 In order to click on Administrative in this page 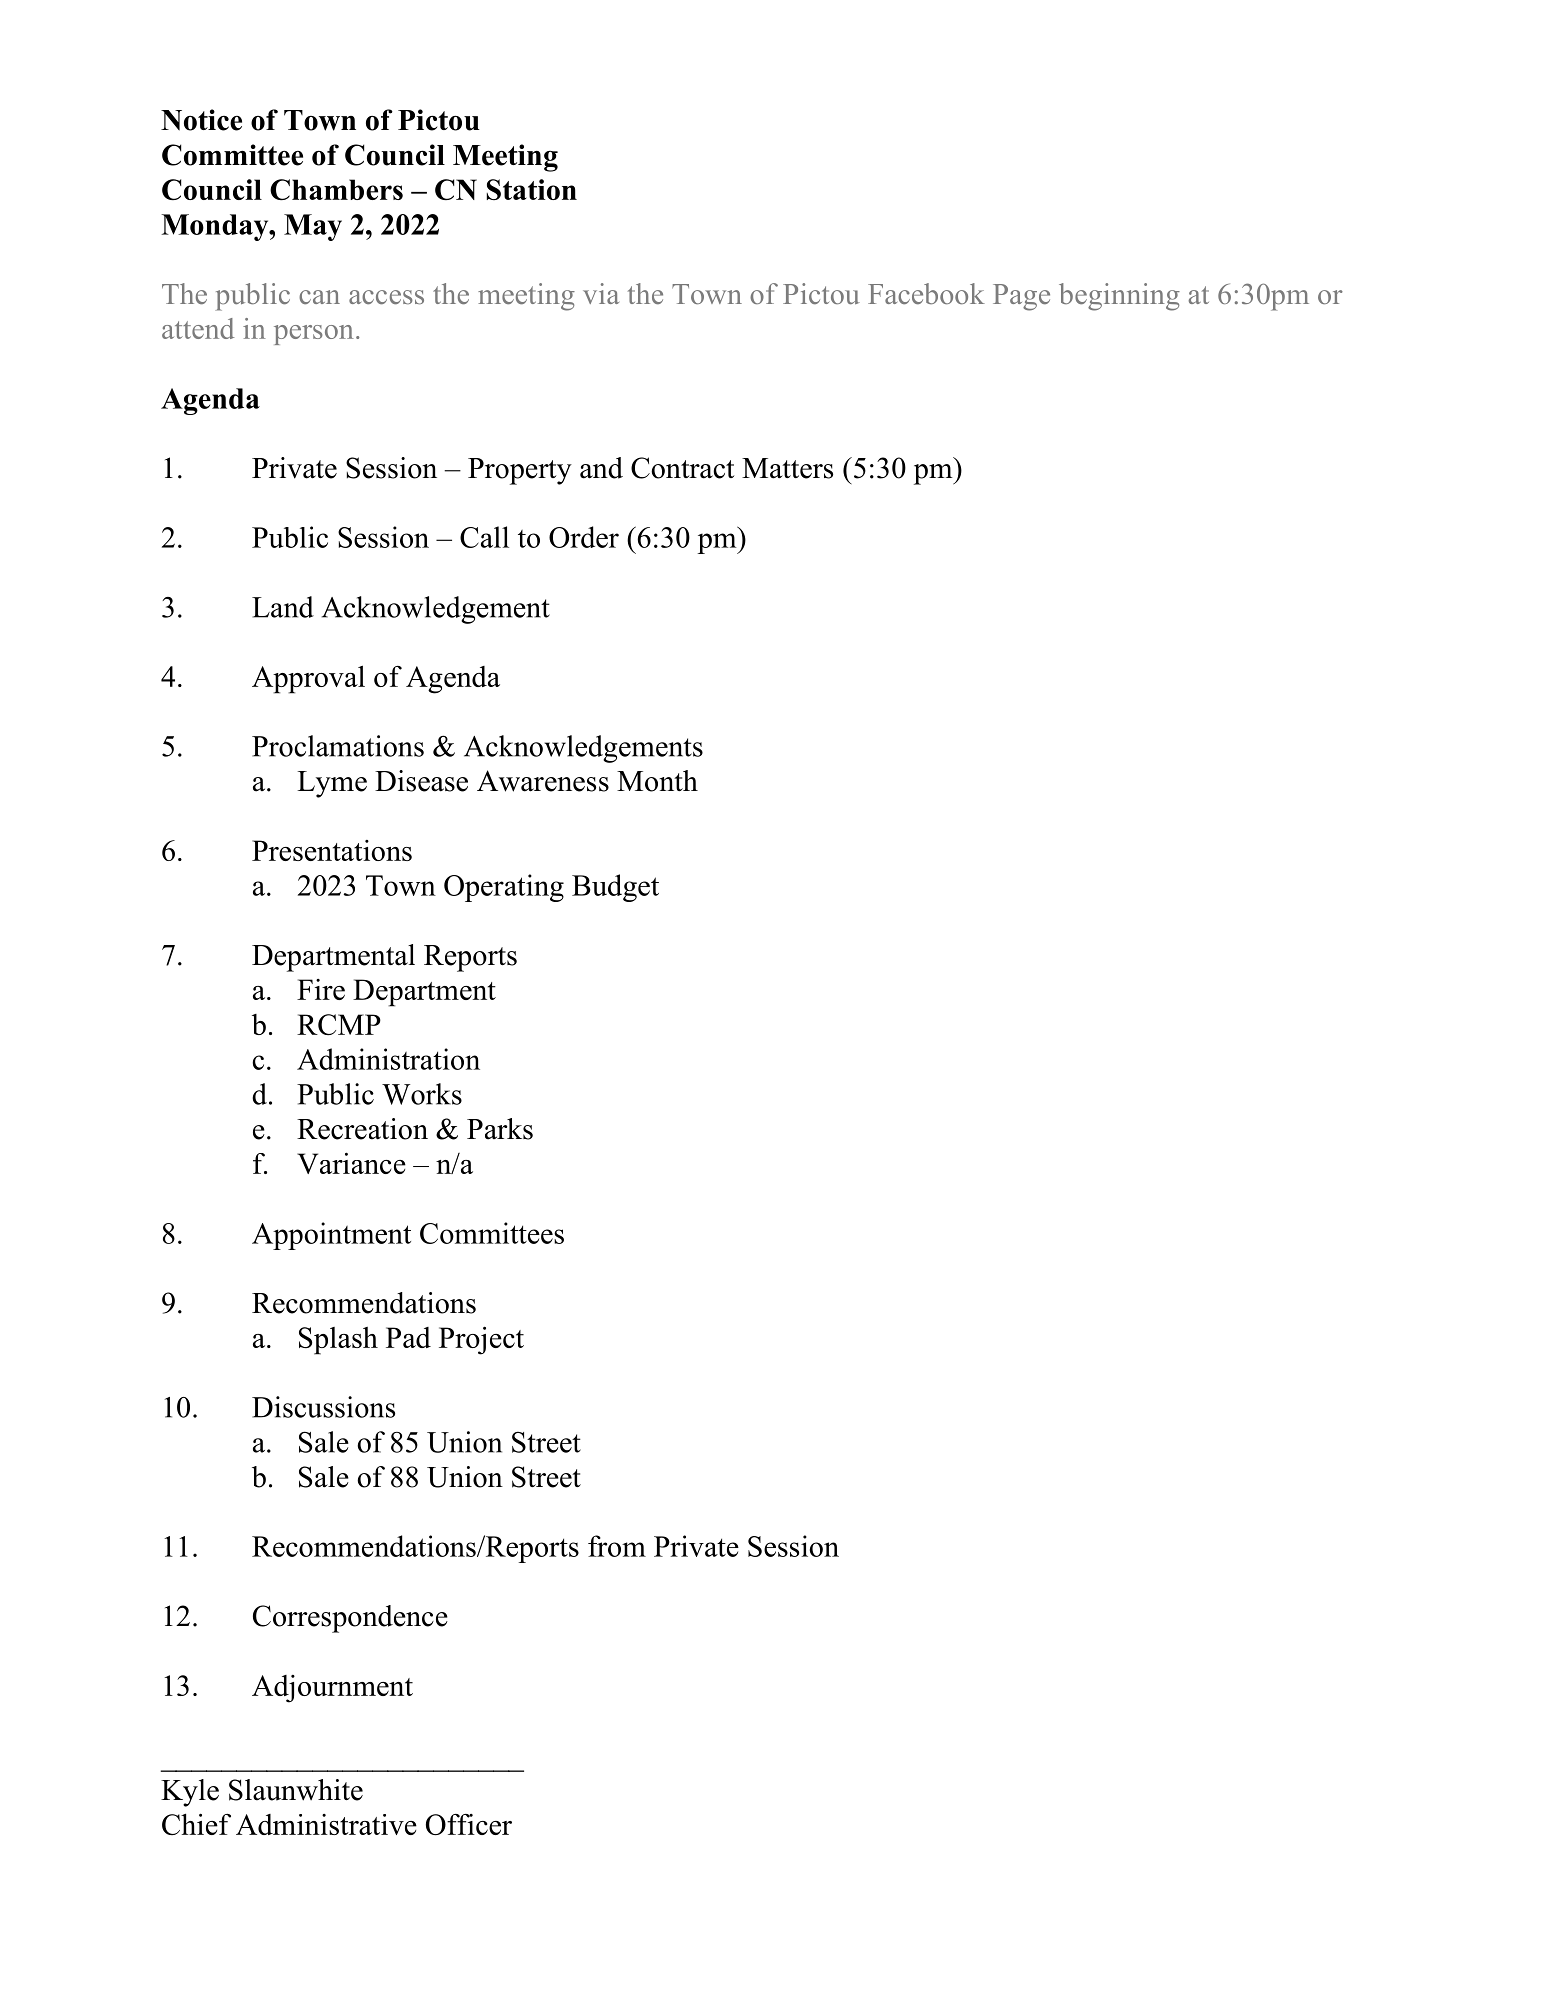, I will do `click(326, 1824)`.
